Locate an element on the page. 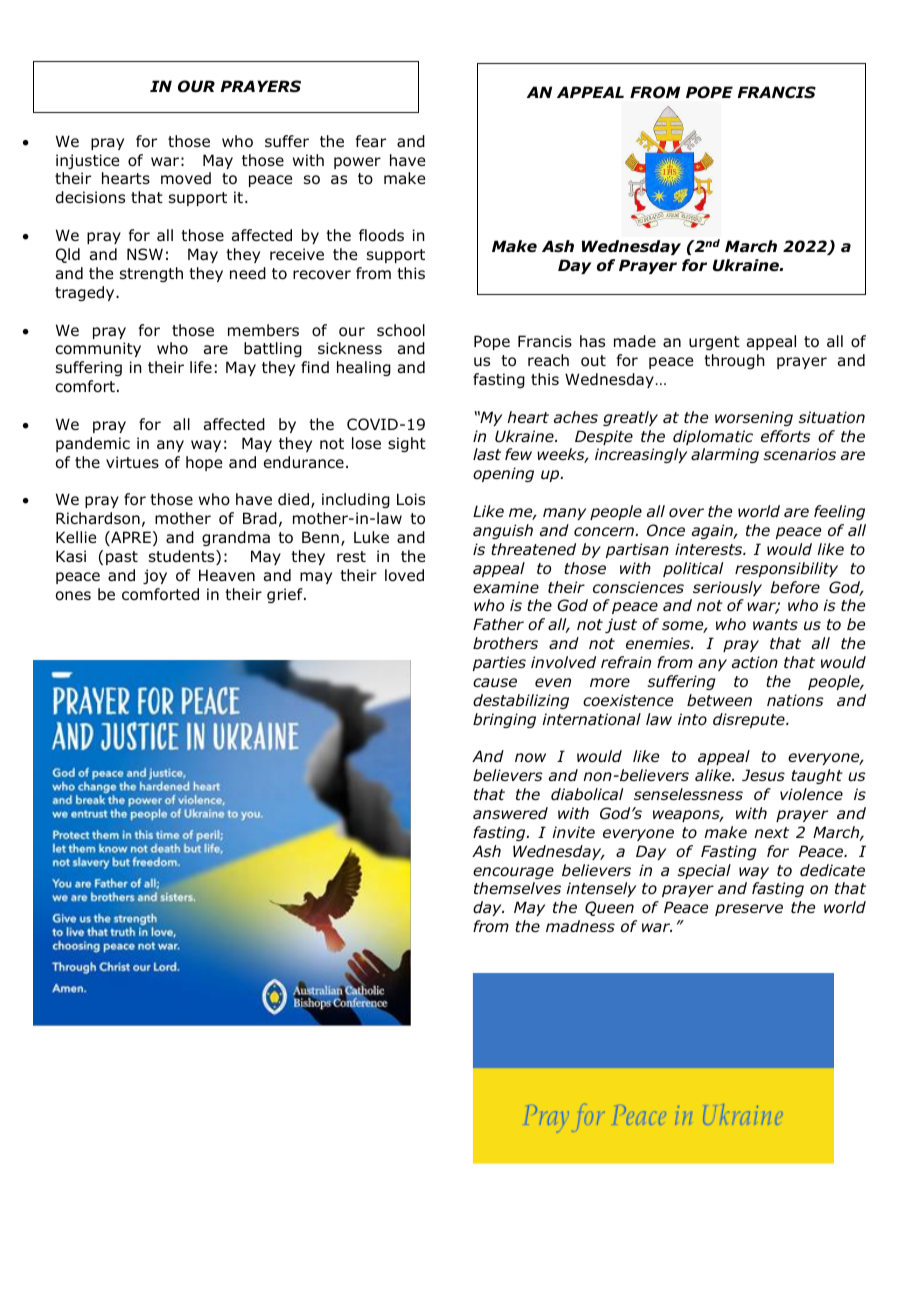  ones is located at coordinates (73, 596).
